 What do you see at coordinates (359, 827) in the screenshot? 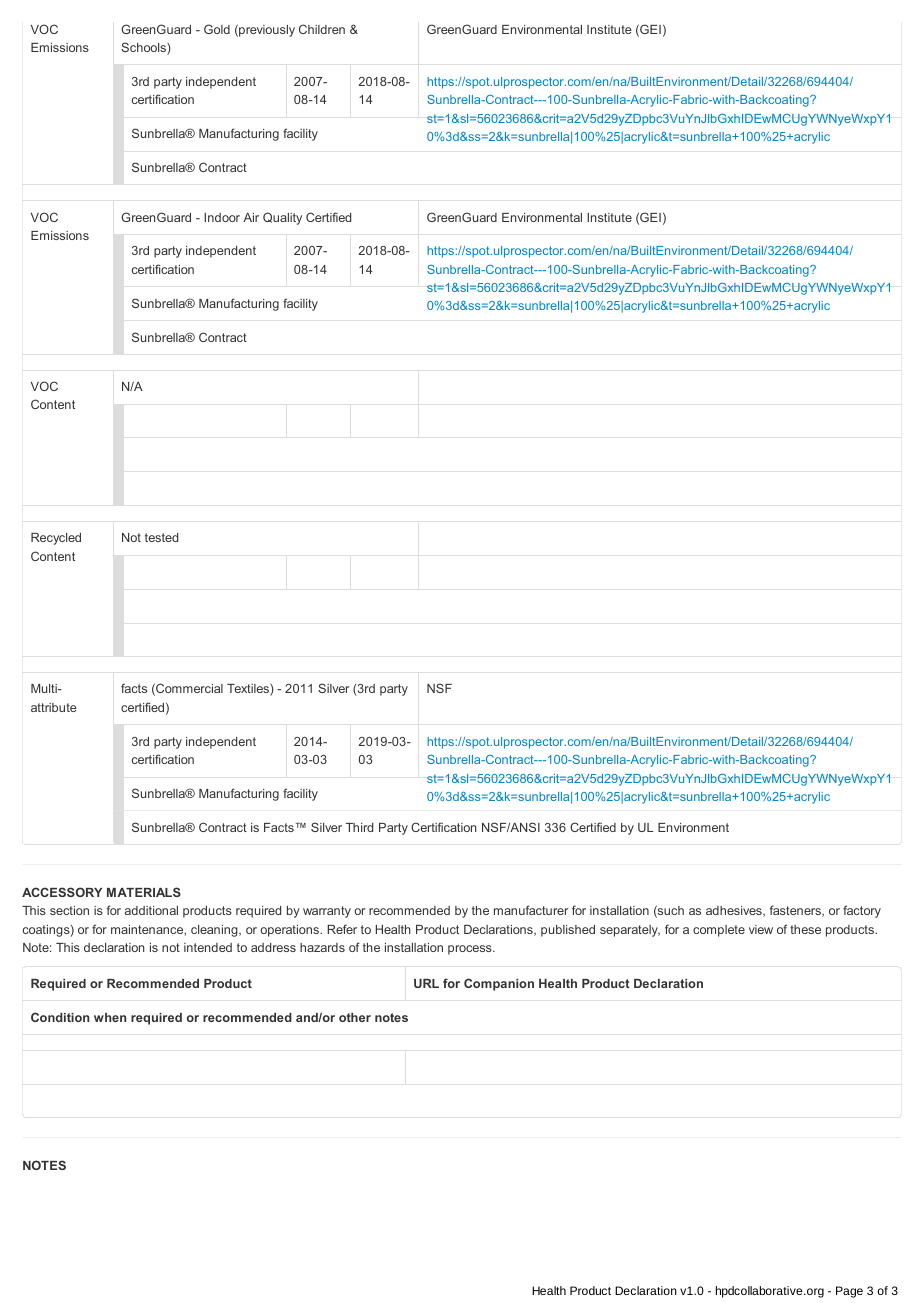
I see `Third` at bounding box center [359, 827].
